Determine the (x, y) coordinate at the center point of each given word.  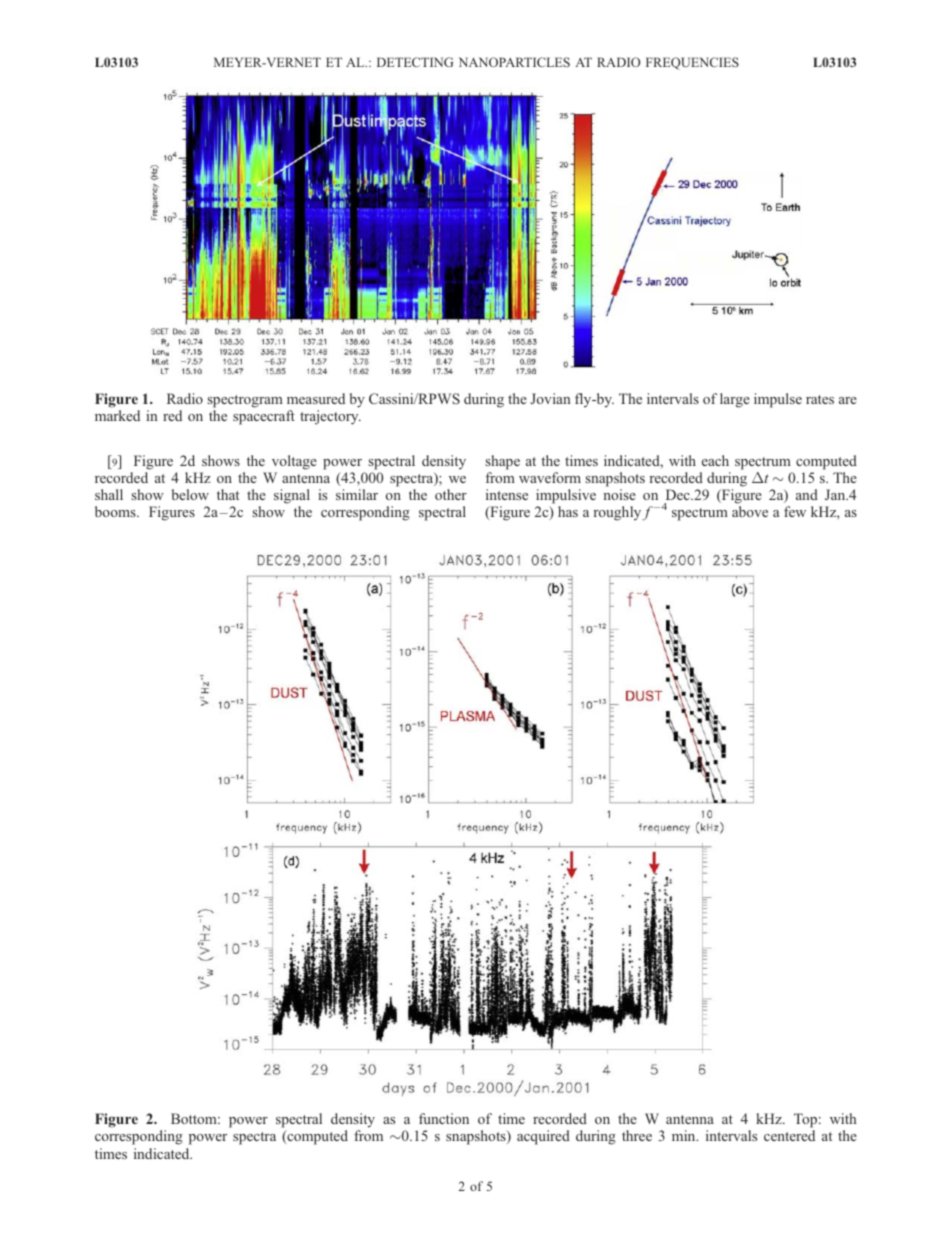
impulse (778, 400)
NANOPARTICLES (514, 62)
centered (789, 1135)
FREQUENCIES (692, 63)
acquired (543, 1137)
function (444, 1118)
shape (503, 462)
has (568, 511)
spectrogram (245, 401)
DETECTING (415, 62)
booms (116, 511)
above (750, 511)
